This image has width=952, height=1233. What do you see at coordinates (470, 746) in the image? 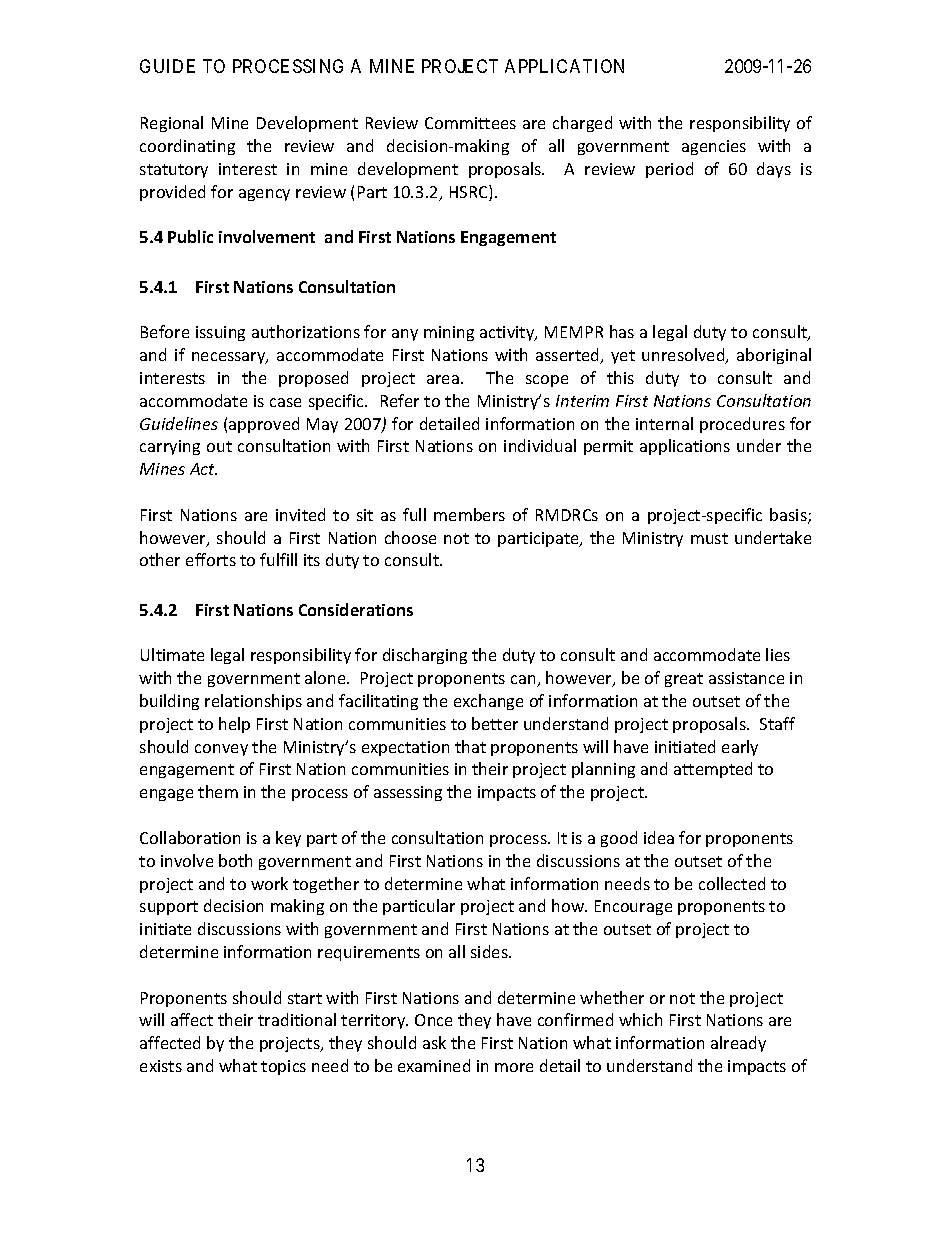
I see `that` at bounding box center [470, 746].
